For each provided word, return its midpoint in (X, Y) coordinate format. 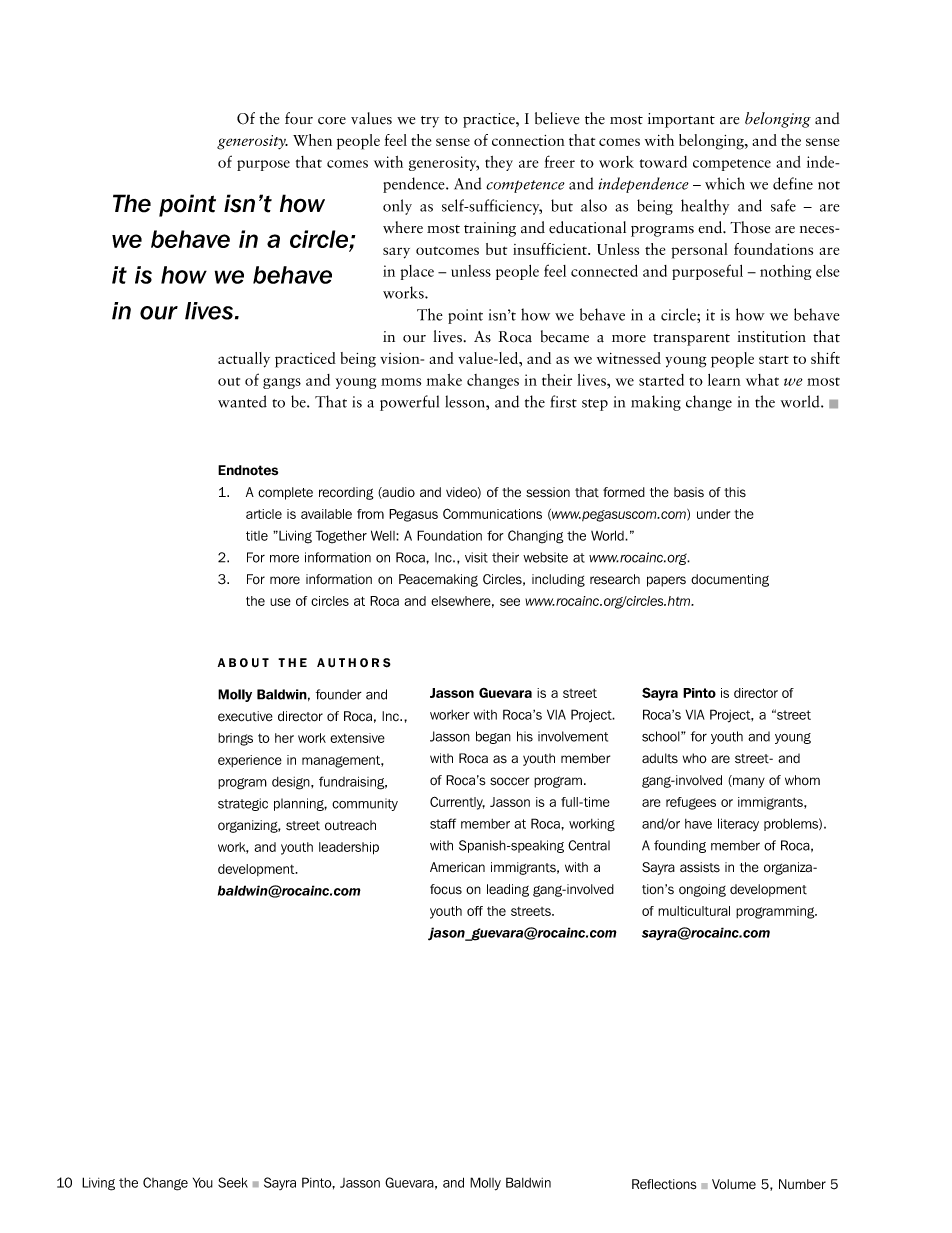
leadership (349, 848)
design (292, 783)
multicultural (694, 911)
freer (559, 161)
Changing (535, 537)
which (725, 183)
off (475, 911)
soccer (509, 781)
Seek (233, 1182)
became (565, 336)
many (748, 781)
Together (341, 537)
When (312, 140)
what (762, 380)
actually (244, 360)
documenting (730, 580)
